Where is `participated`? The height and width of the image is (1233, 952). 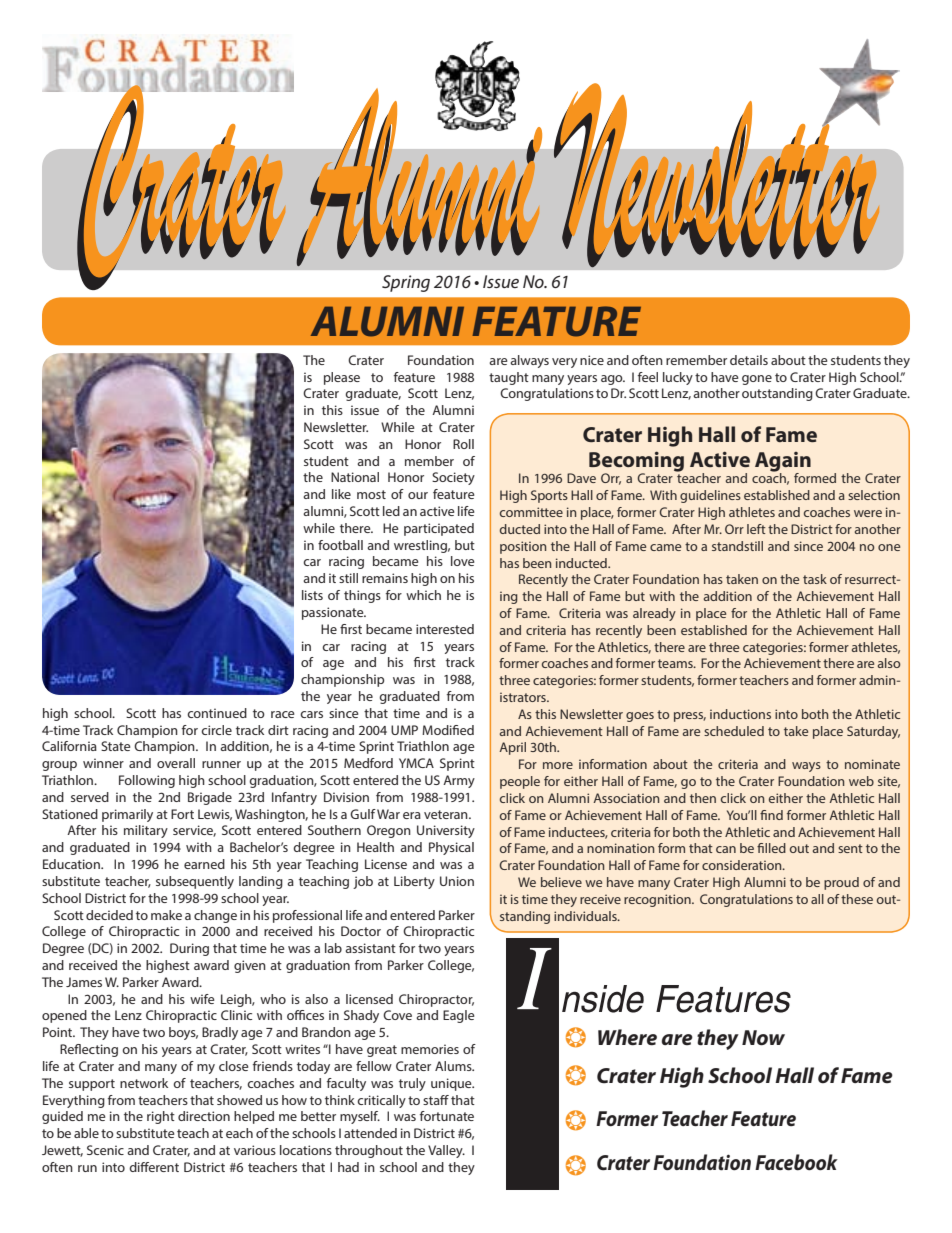
participated is located at coordinates (439, 529).
